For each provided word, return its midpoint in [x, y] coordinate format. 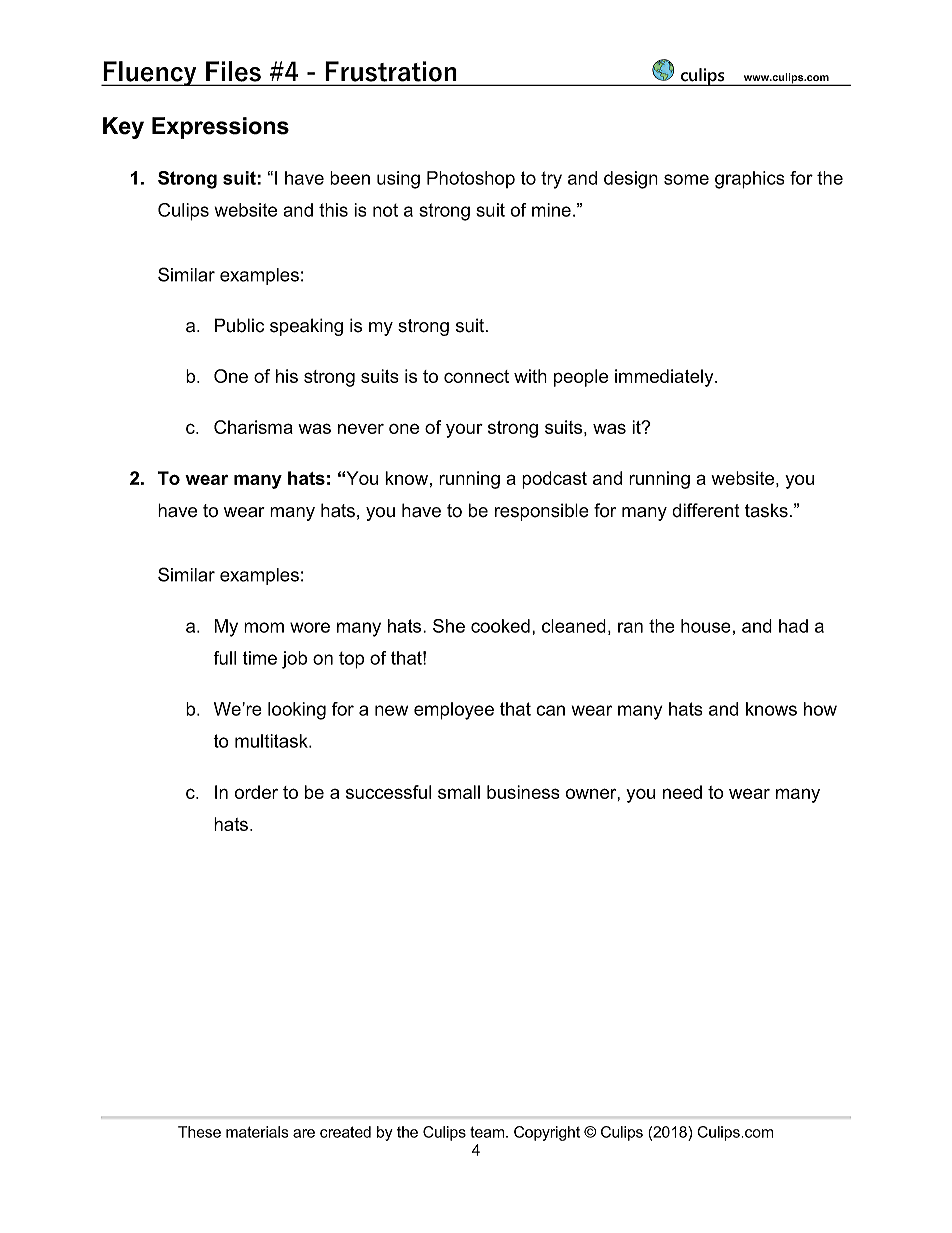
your [464, 430]
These [199, 1132]
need [682, 792]
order [256, 792]
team [488, 1132]
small [459, 792]
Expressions [220, 128]
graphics [750, 180]
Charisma [253, 427]
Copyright [547, 1133]
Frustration [391, 71]
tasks [766, 510]
